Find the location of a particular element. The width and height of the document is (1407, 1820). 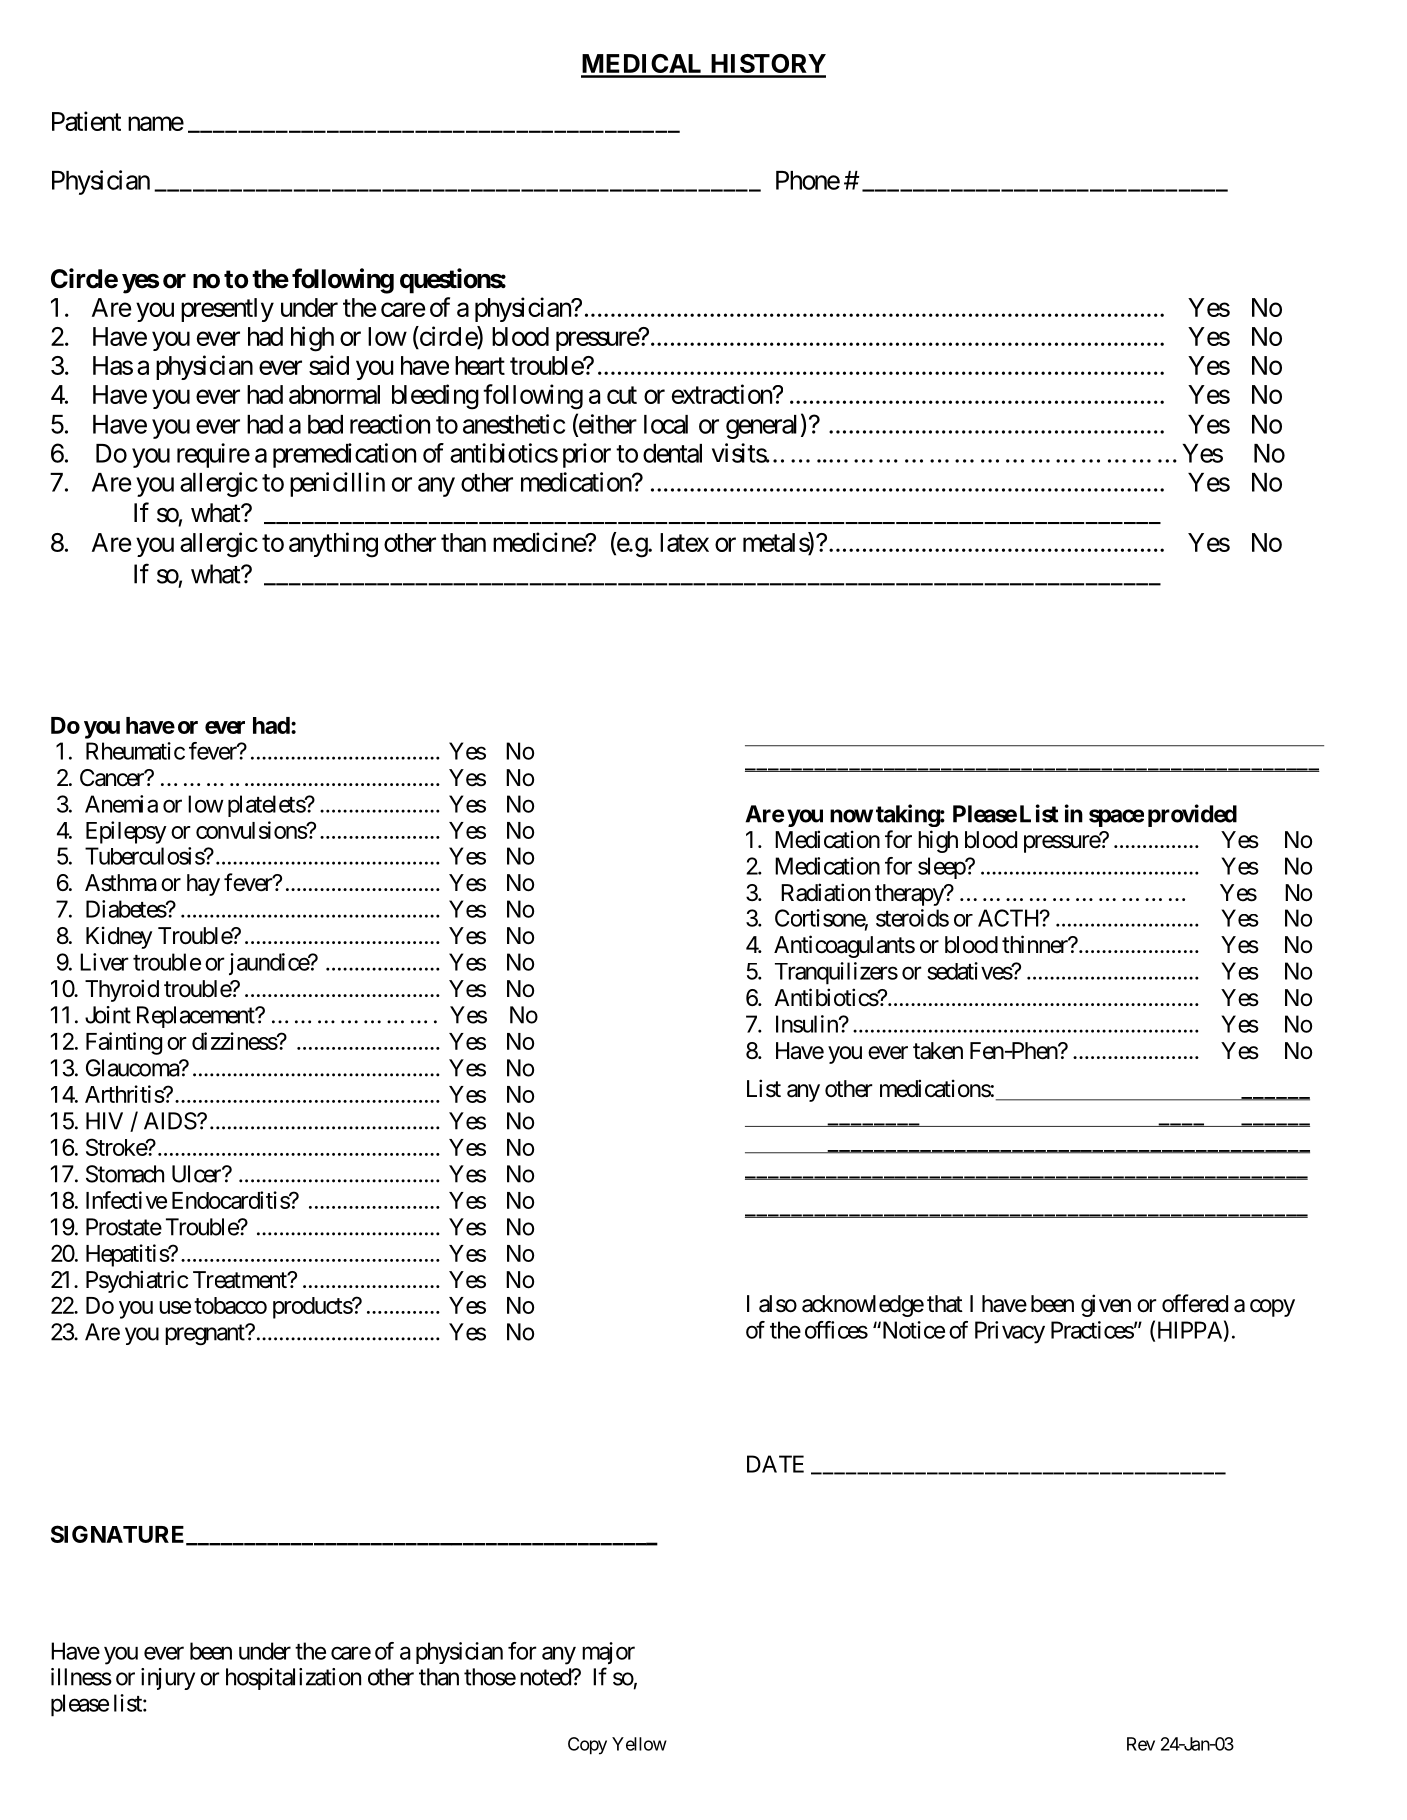

extraction is located at coordinates (723, 394).
